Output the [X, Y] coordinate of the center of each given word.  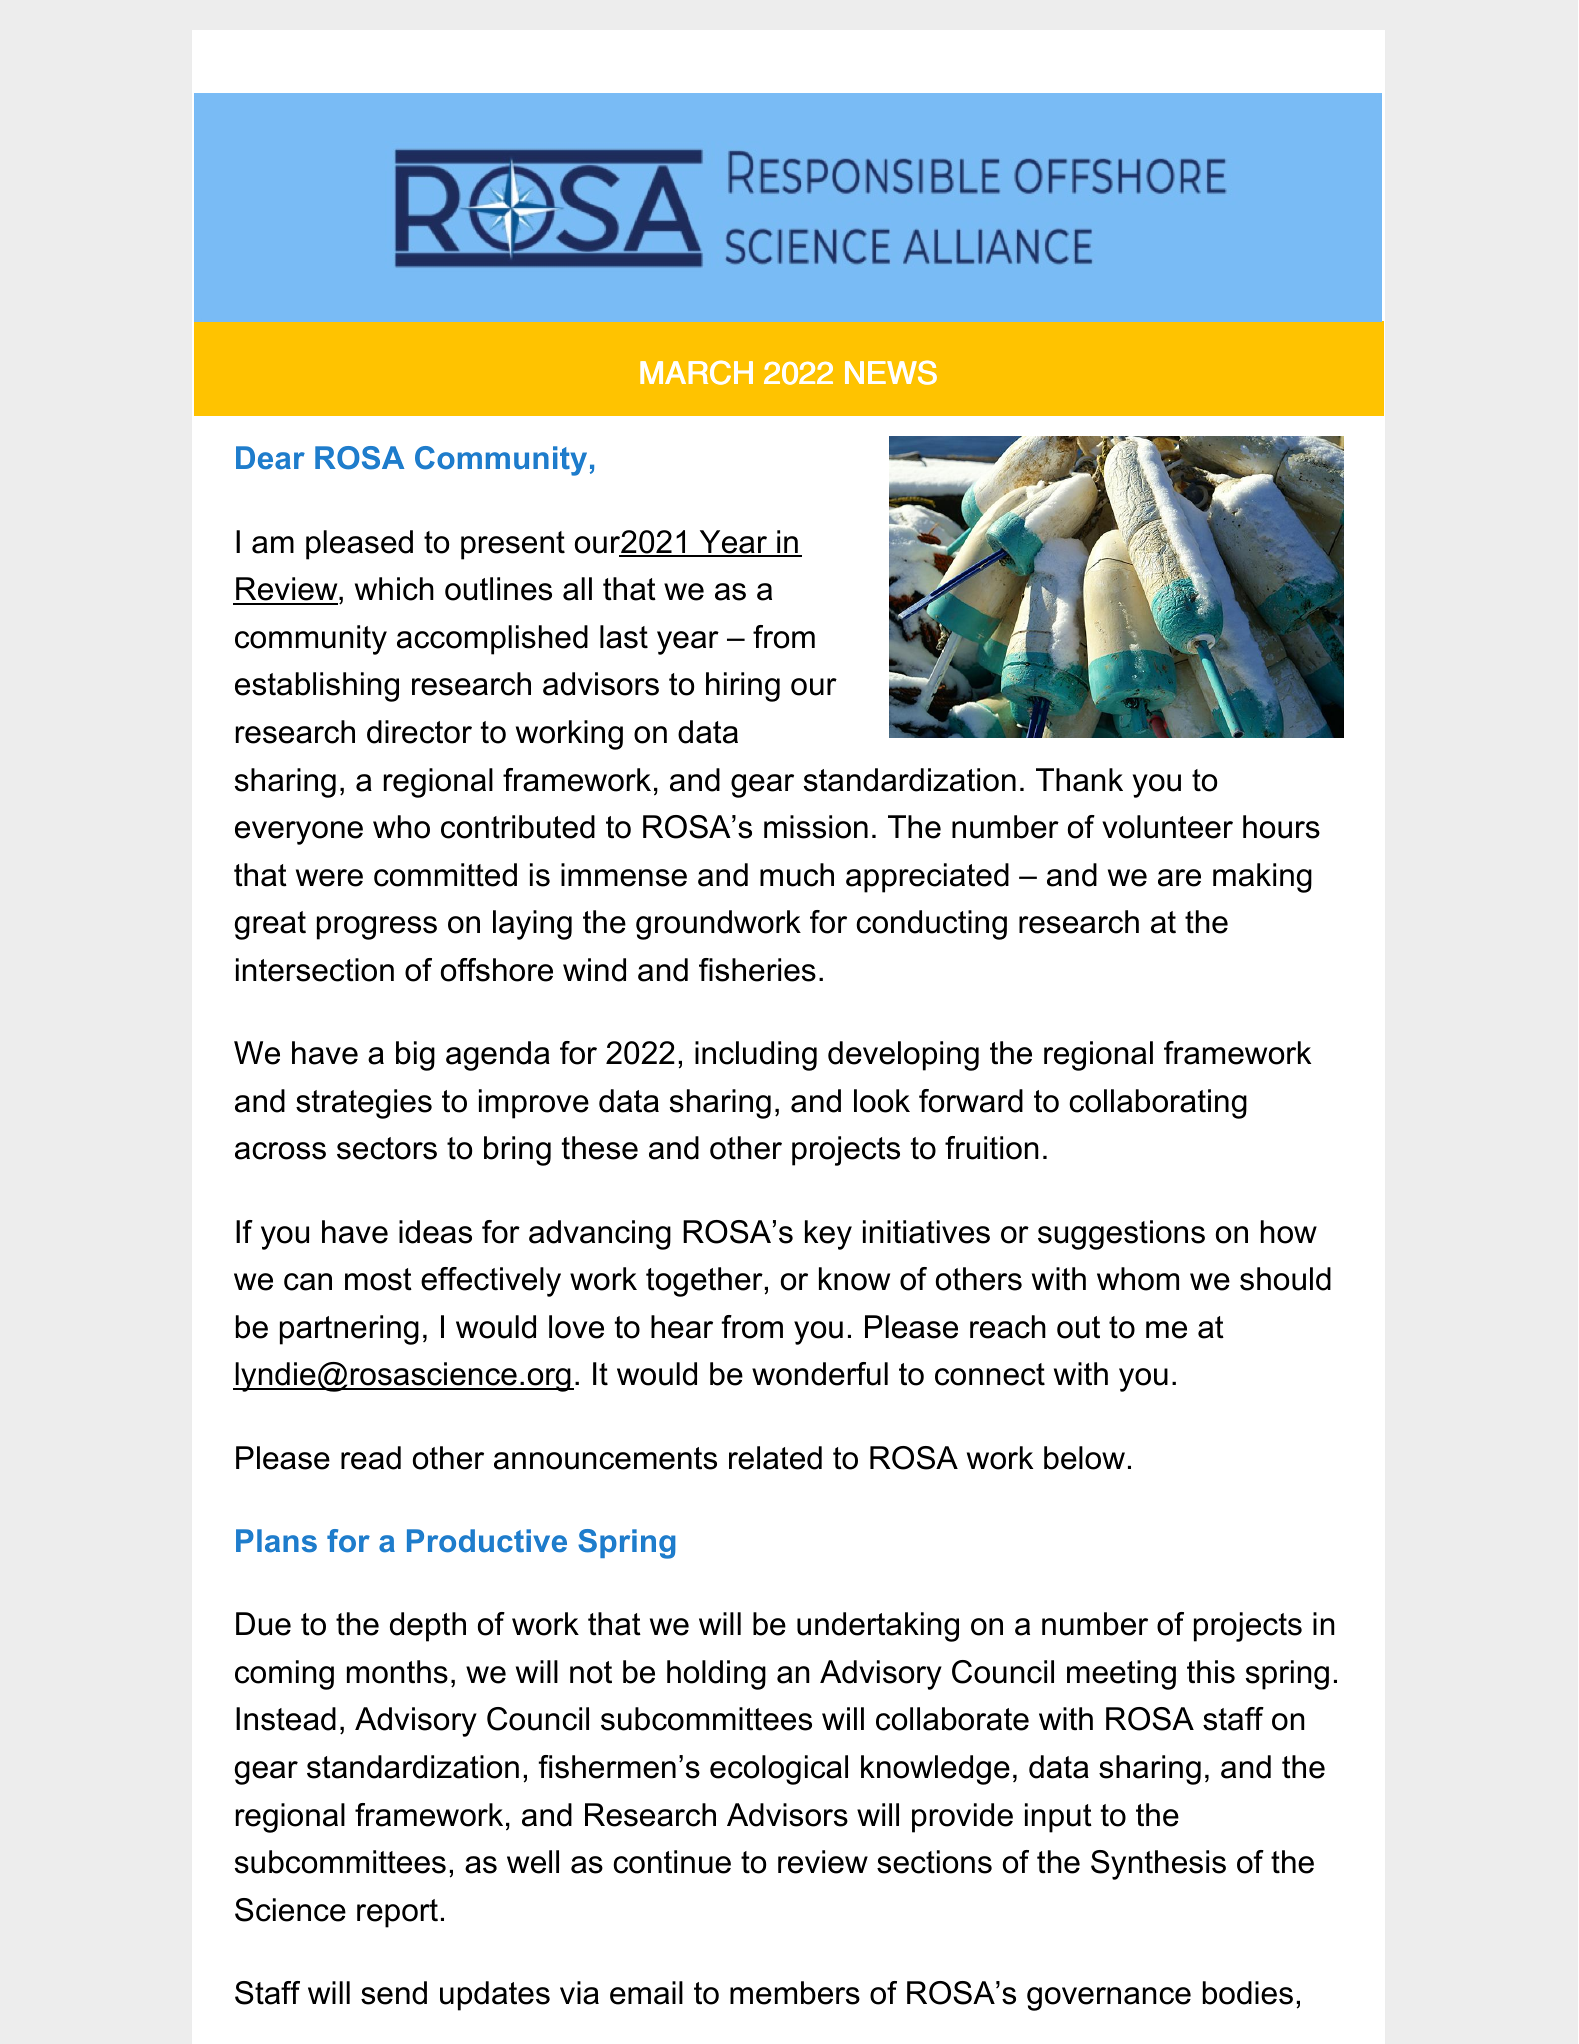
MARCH [696, 372]
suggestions [1121, 1235]
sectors [387, 1148]
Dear [270, 457]
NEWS [891, 372]
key [828, 1235]
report [397, 1913]
